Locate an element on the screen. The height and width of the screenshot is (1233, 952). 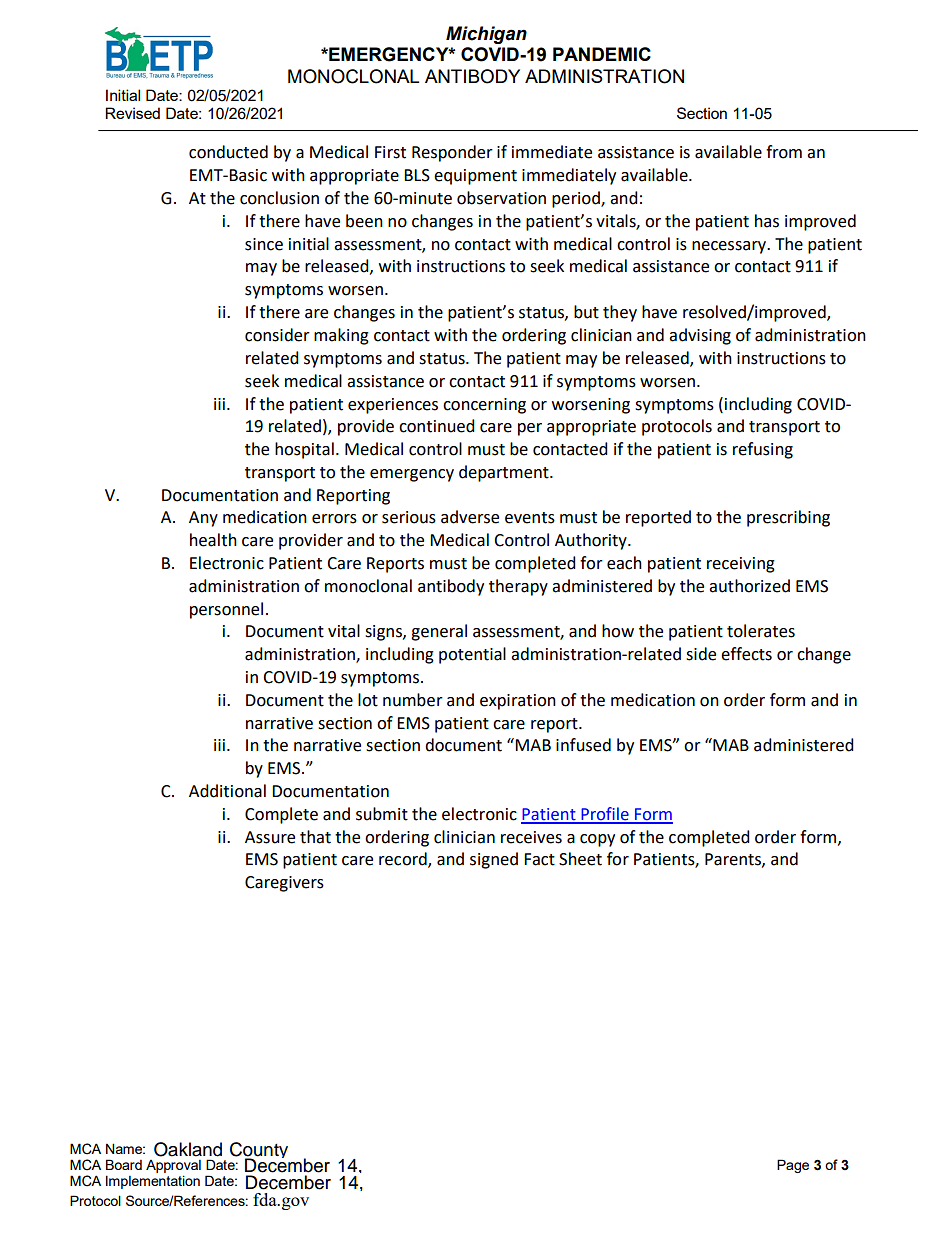
observation is located at coordinates (501, 198).
